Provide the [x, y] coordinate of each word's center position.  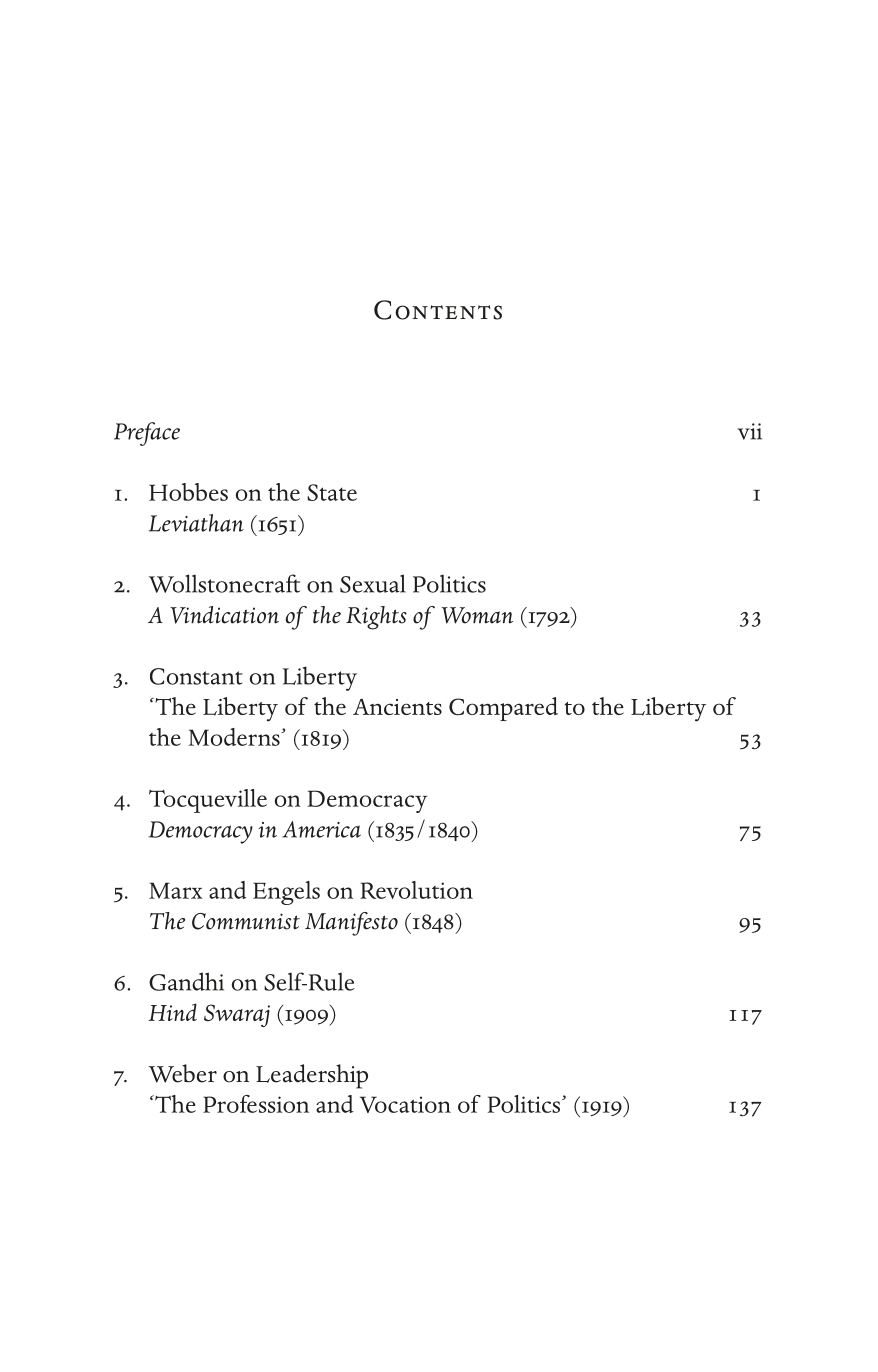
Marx [176, 890]
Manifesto [351, 924]
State [332, 492]
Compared [503, 709]
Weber [182, 1073]
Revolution [416, 890]
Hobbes [188, 492]
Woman [477, 615]
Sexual [373, 583]
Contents [438, 310]
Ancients [397, 707]
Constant [196, 676]
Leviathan [196, 523]
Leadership [312, 1076]
